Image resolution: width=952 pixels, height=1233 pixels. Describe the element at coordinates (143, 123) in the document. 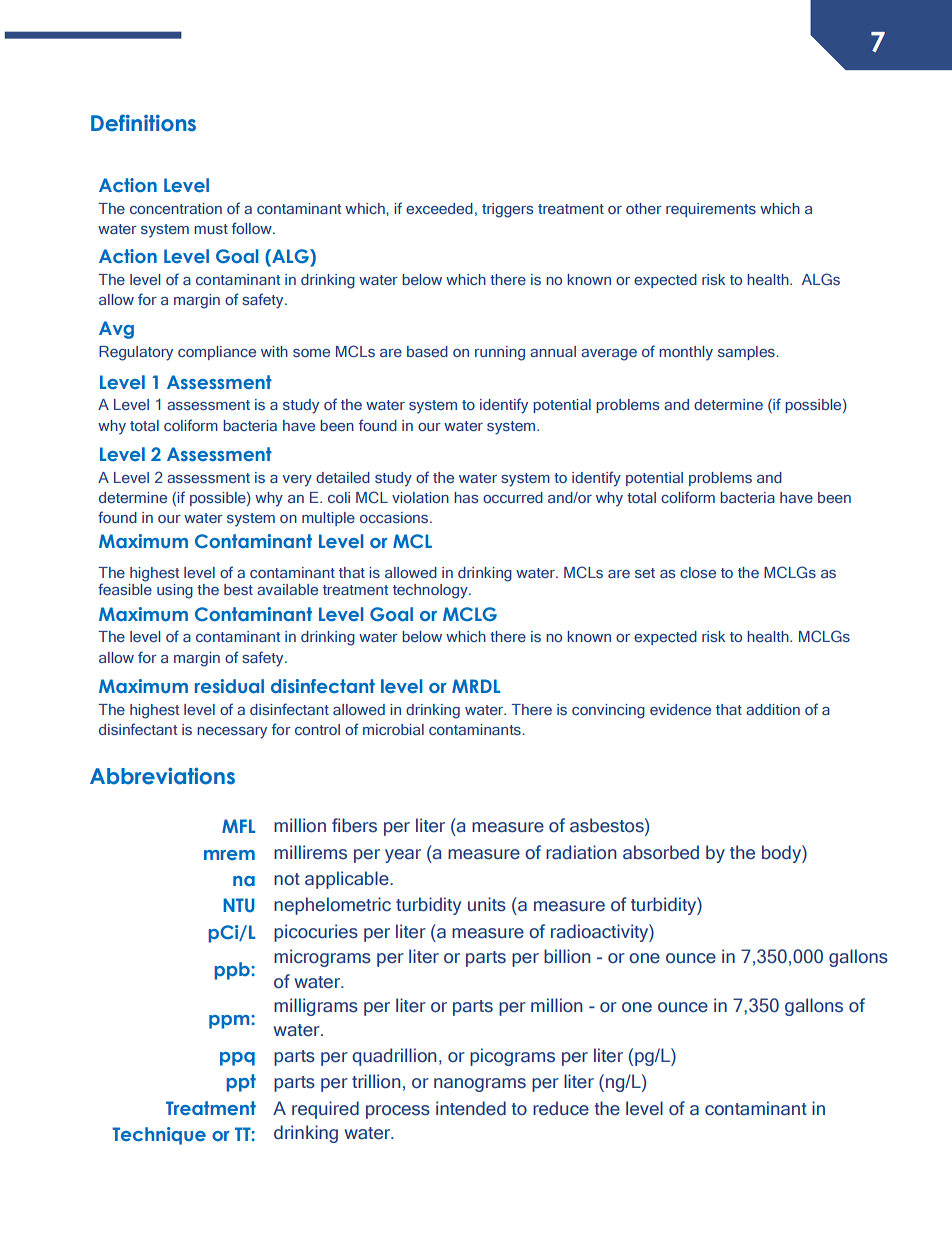

I see `Definitions` at that location.
